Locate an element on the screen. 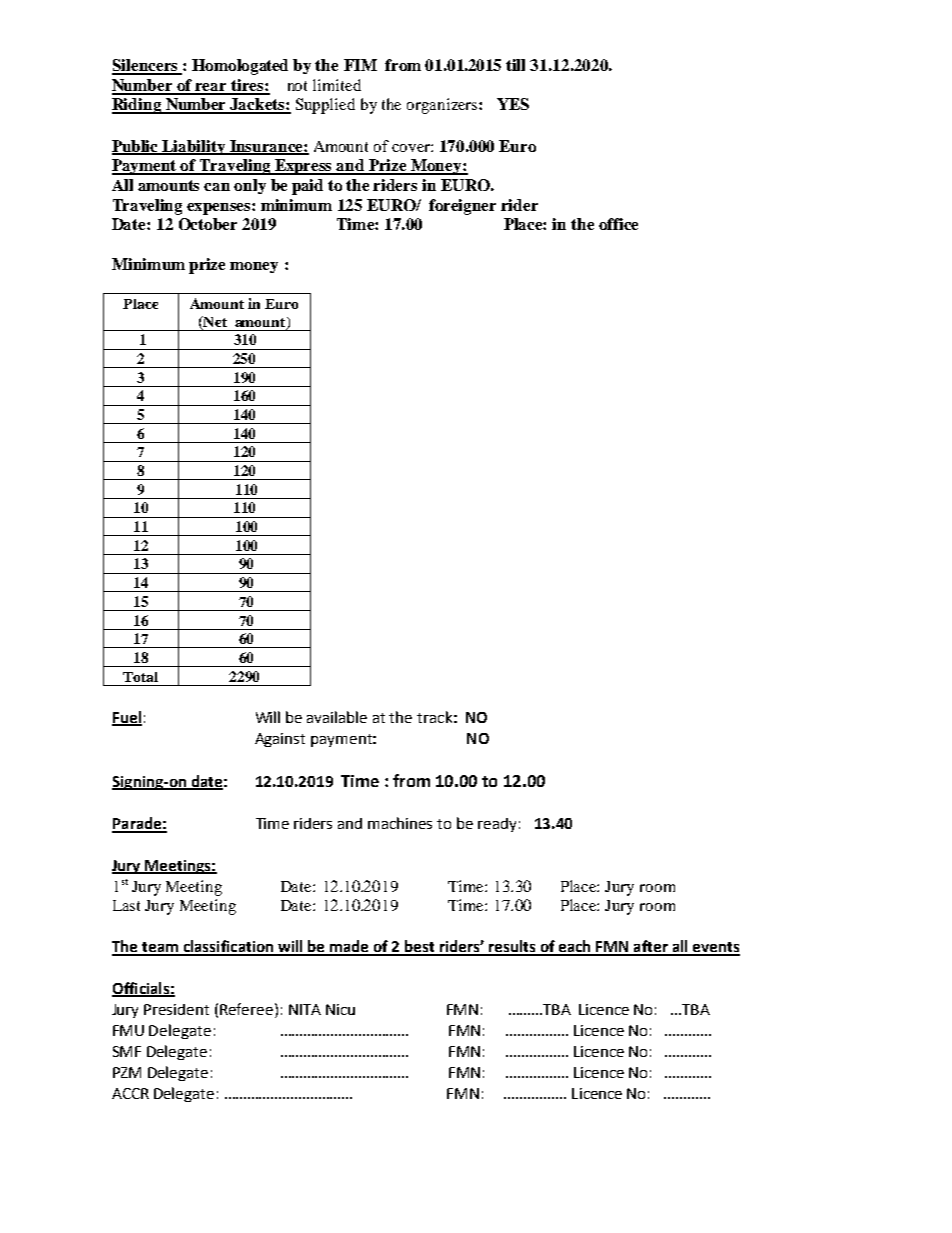 This screenshot has height=1233, width=952. President is located at coordinates (176, 1009).
